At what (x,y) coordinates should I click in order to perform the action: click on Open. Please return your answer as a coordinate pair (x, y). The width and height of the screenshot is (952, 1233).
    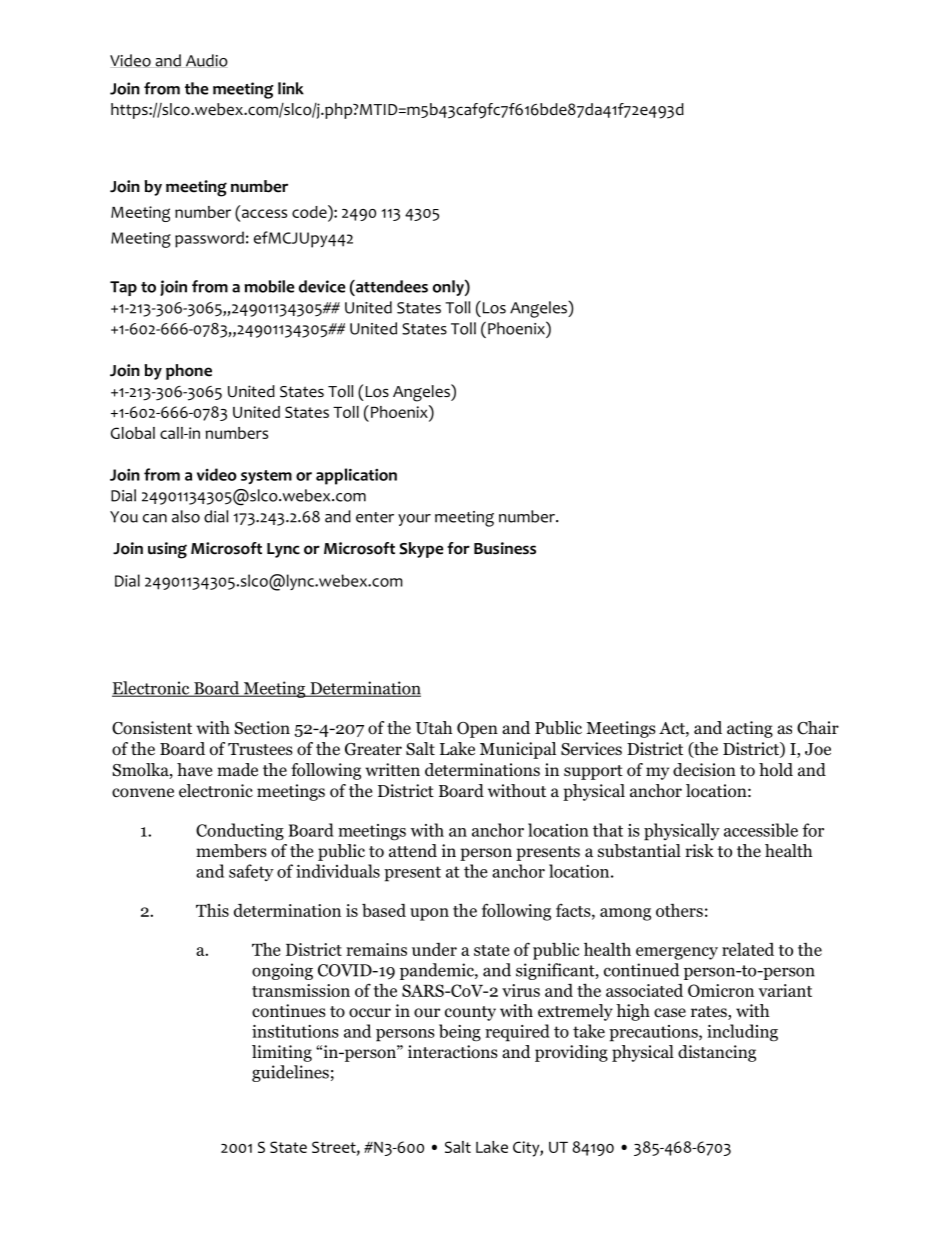
    Looking at the image, I should click on (477, 730).
